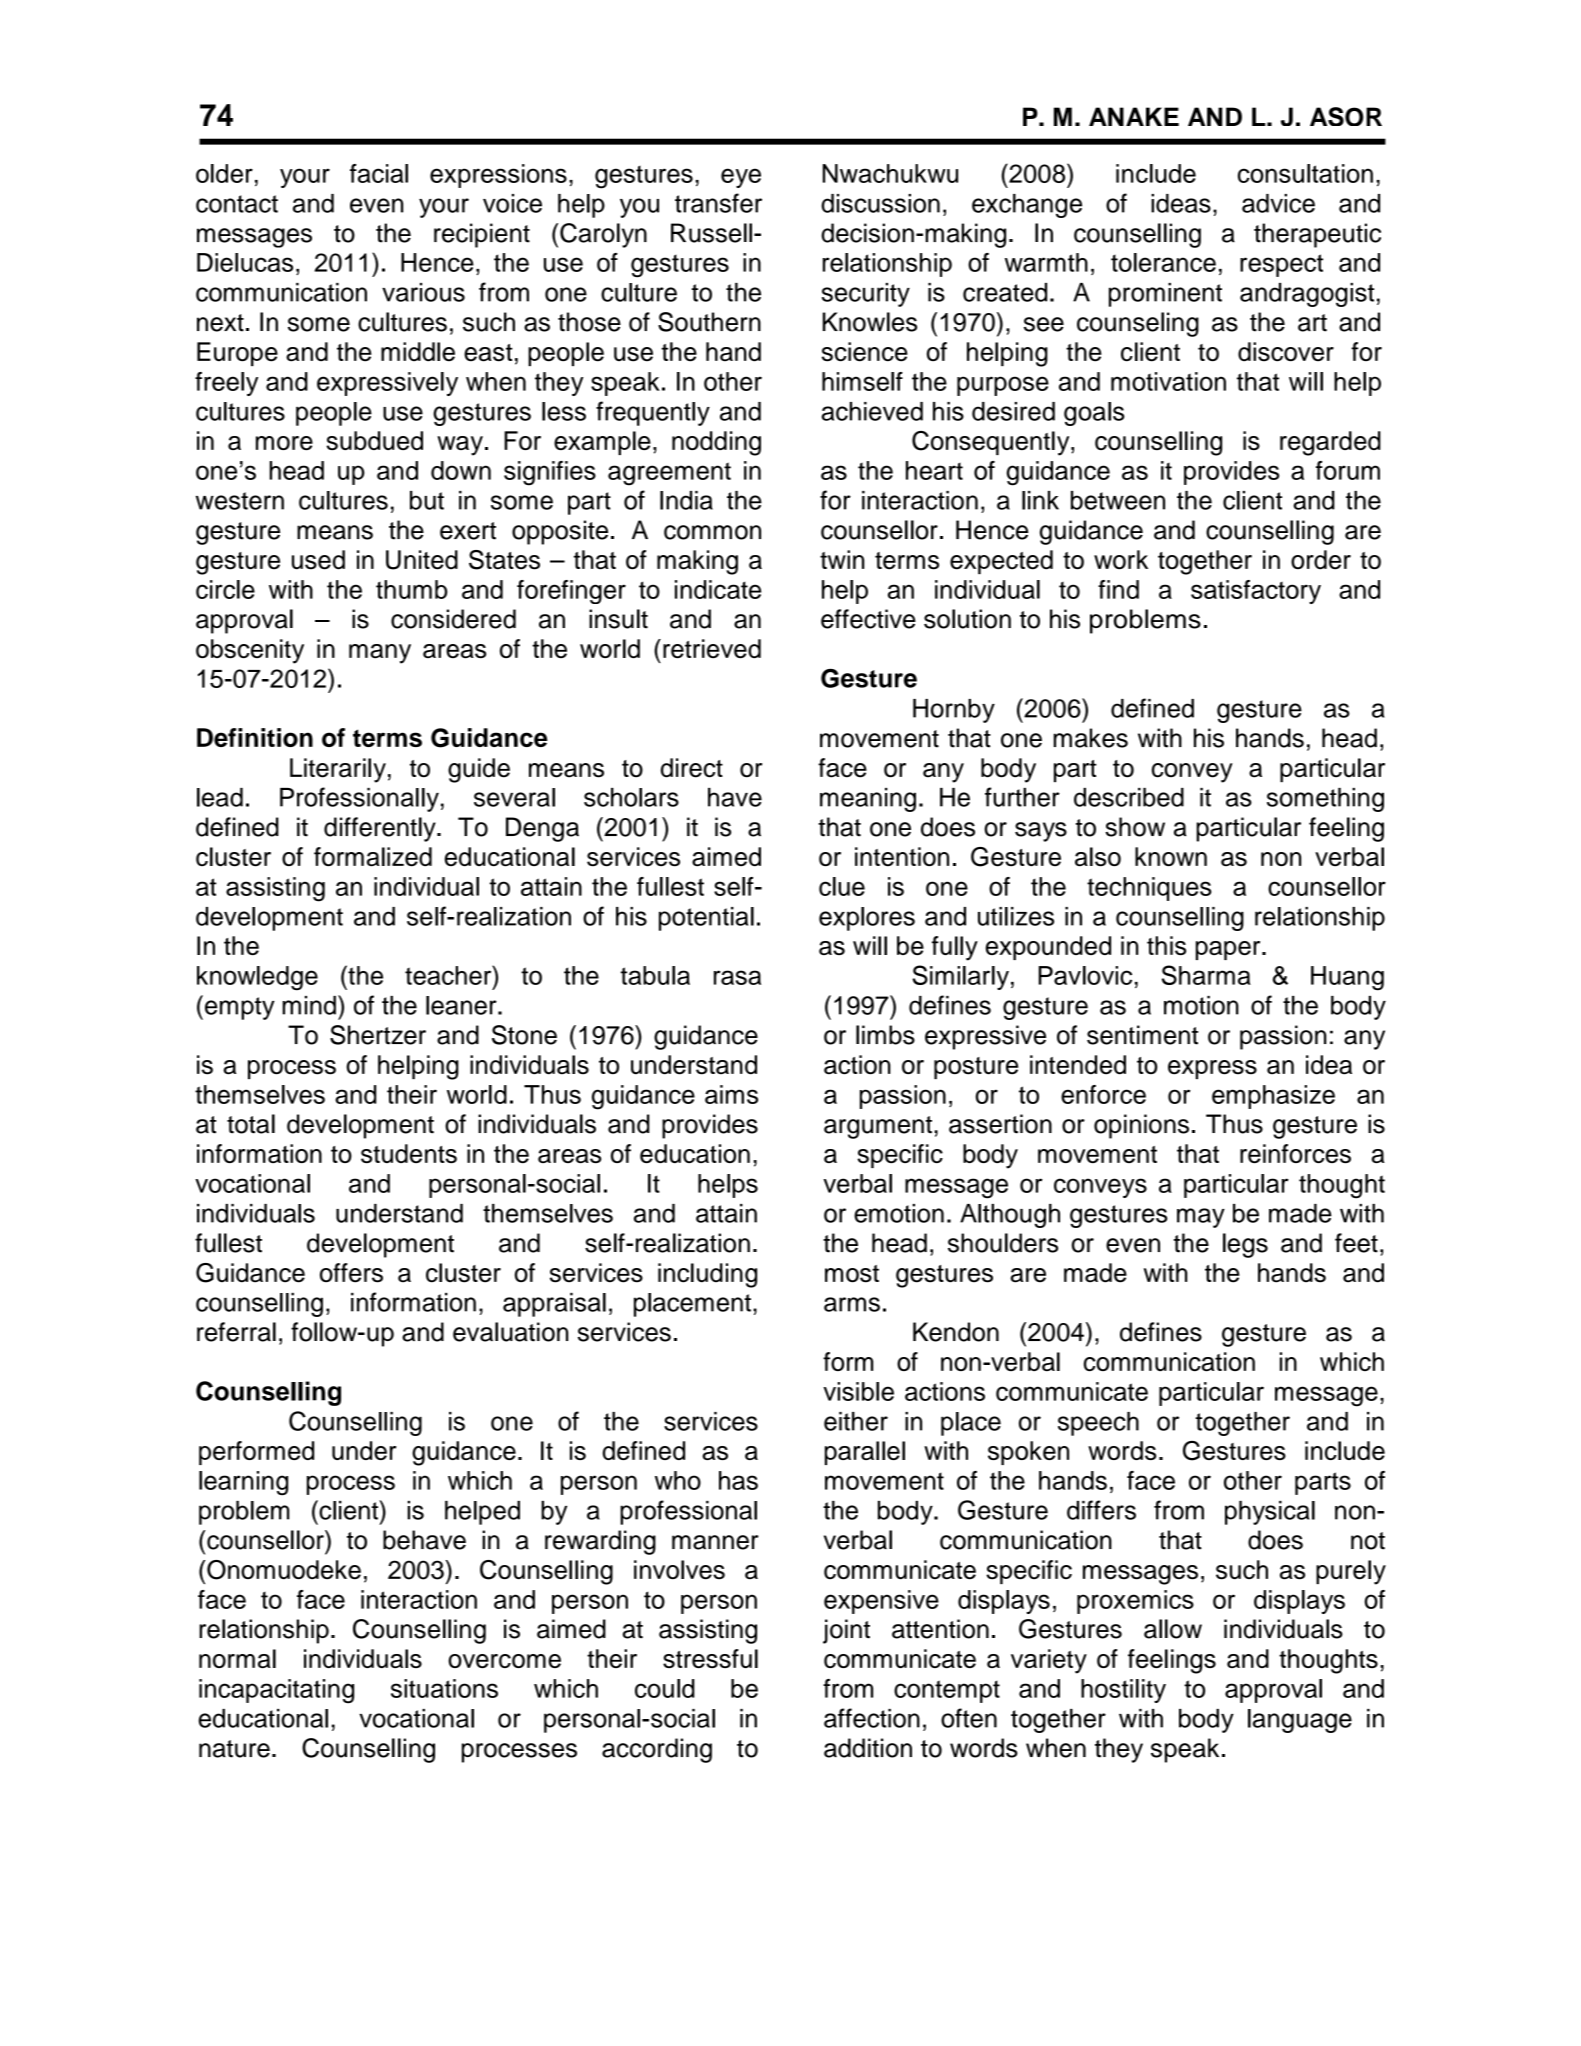 The image size is (1581, 2046). I want to click on rasa, so click(737, 977).
